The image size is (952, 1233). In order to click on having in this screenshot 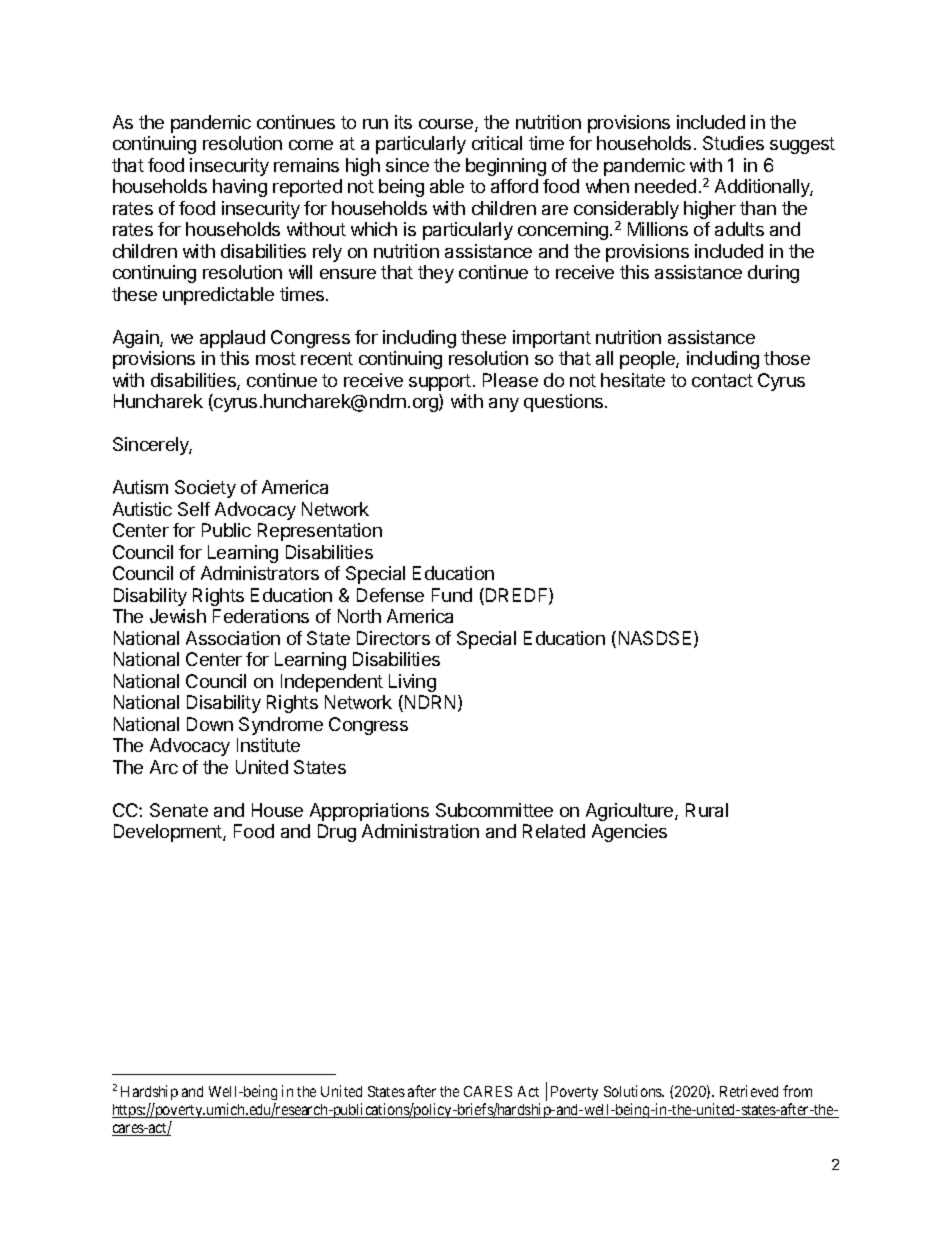, I will do `click(240, 188)`.
